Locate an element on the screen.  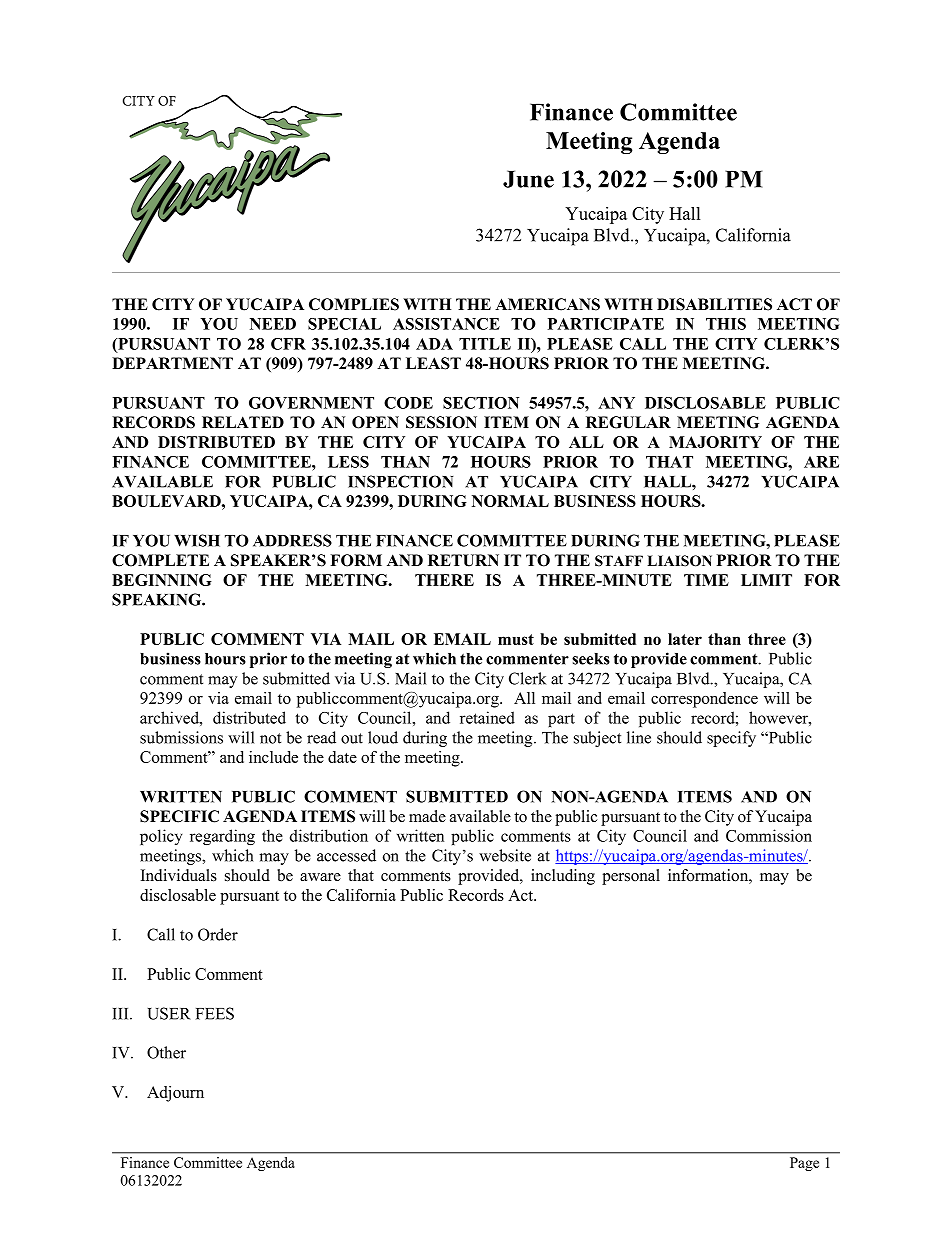
Other is located at coordinates (166, 1052).
